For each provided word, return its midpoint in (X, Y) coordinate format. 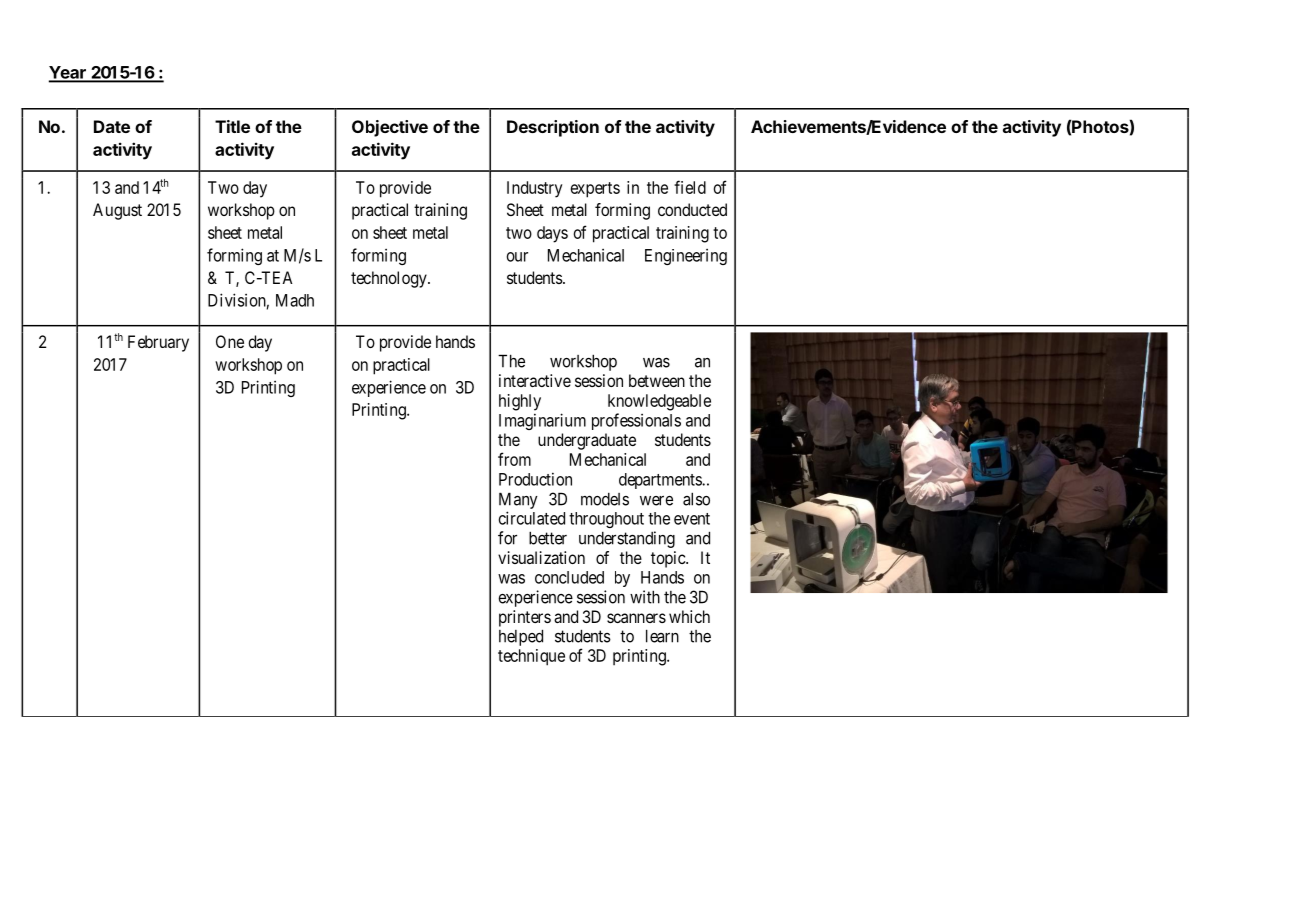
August (117, 211)
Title (232, 126)
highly (520, 402)
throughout (606, 520)
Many (518, 500)
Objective (390, 128)
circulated (532, 518)
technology (390, 279)
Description (553, 128)
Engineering (686, 257)
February (158, 343)
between (657, 380)
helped (521, 637)
